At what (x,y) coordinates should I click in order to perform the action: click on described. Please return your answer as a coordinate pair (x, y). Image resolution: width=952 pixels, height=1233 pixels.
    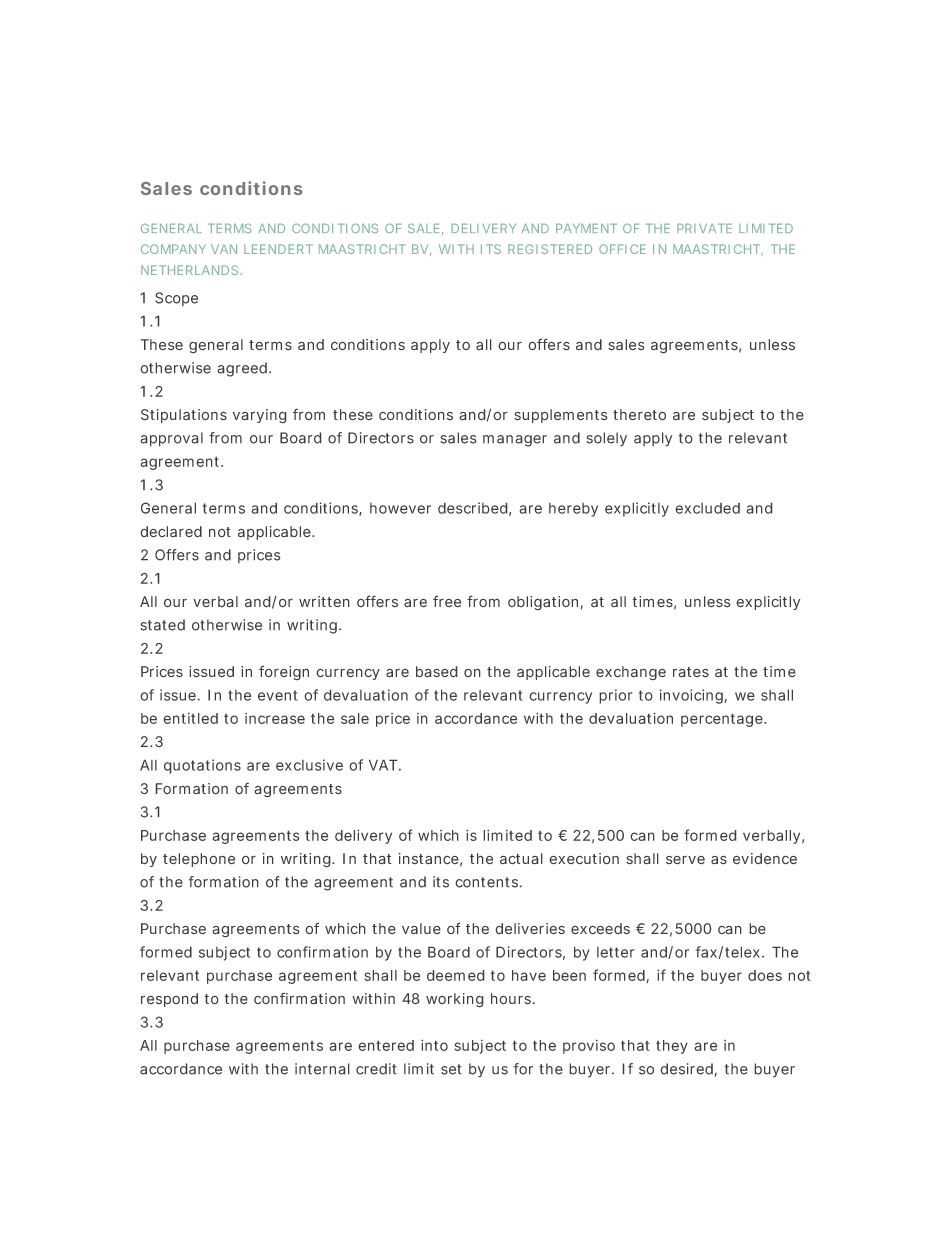
    Looking at the image, I should click on (473, 508).
